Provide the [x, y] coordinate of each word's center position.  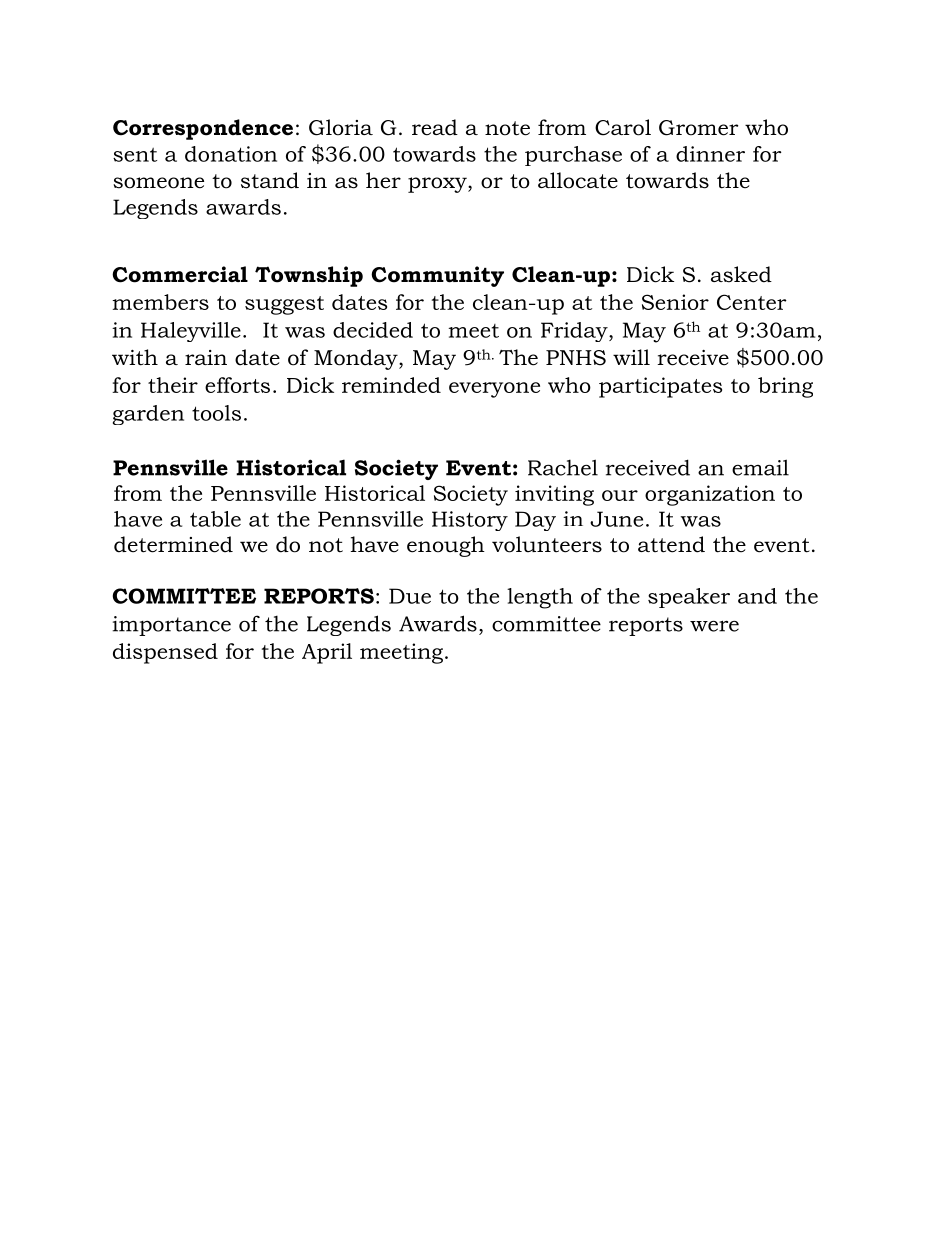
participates [660, 387]
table [215, 519]
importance [172, 626]
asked [741, 274]
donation [231, 154]
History [470, 521]
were [714, 626]
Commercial [180, 274]
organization [710, 495]
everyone [494, 390]
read [435, 127]
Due [410, 596]
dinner [710, 154]
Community [437, 276]
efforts [237, 385]
